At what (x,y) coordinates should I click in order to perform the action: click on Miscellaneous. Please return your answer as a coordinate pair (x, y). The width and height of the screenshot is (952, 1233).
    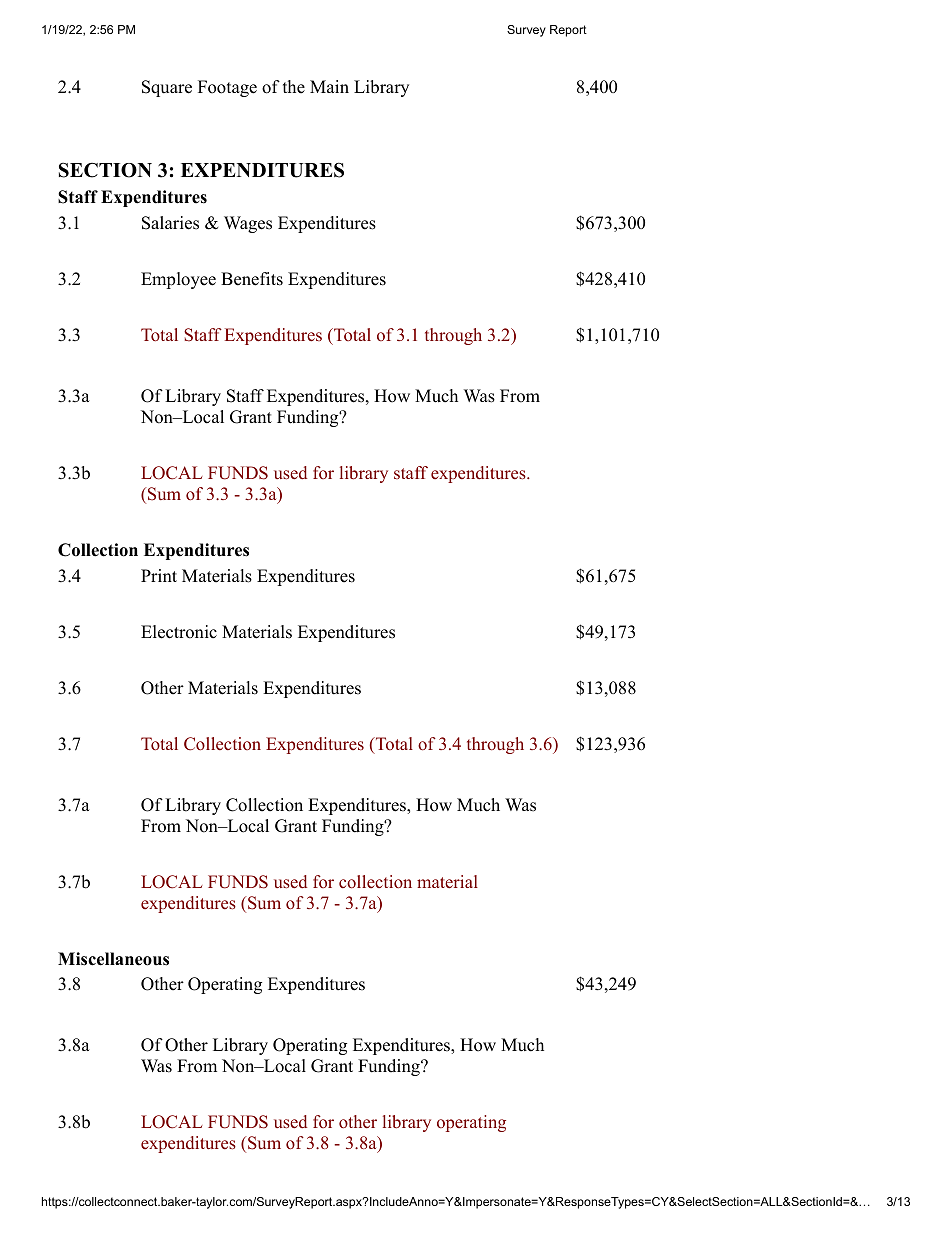
    Looking at the image, I should click on (113, 959).
